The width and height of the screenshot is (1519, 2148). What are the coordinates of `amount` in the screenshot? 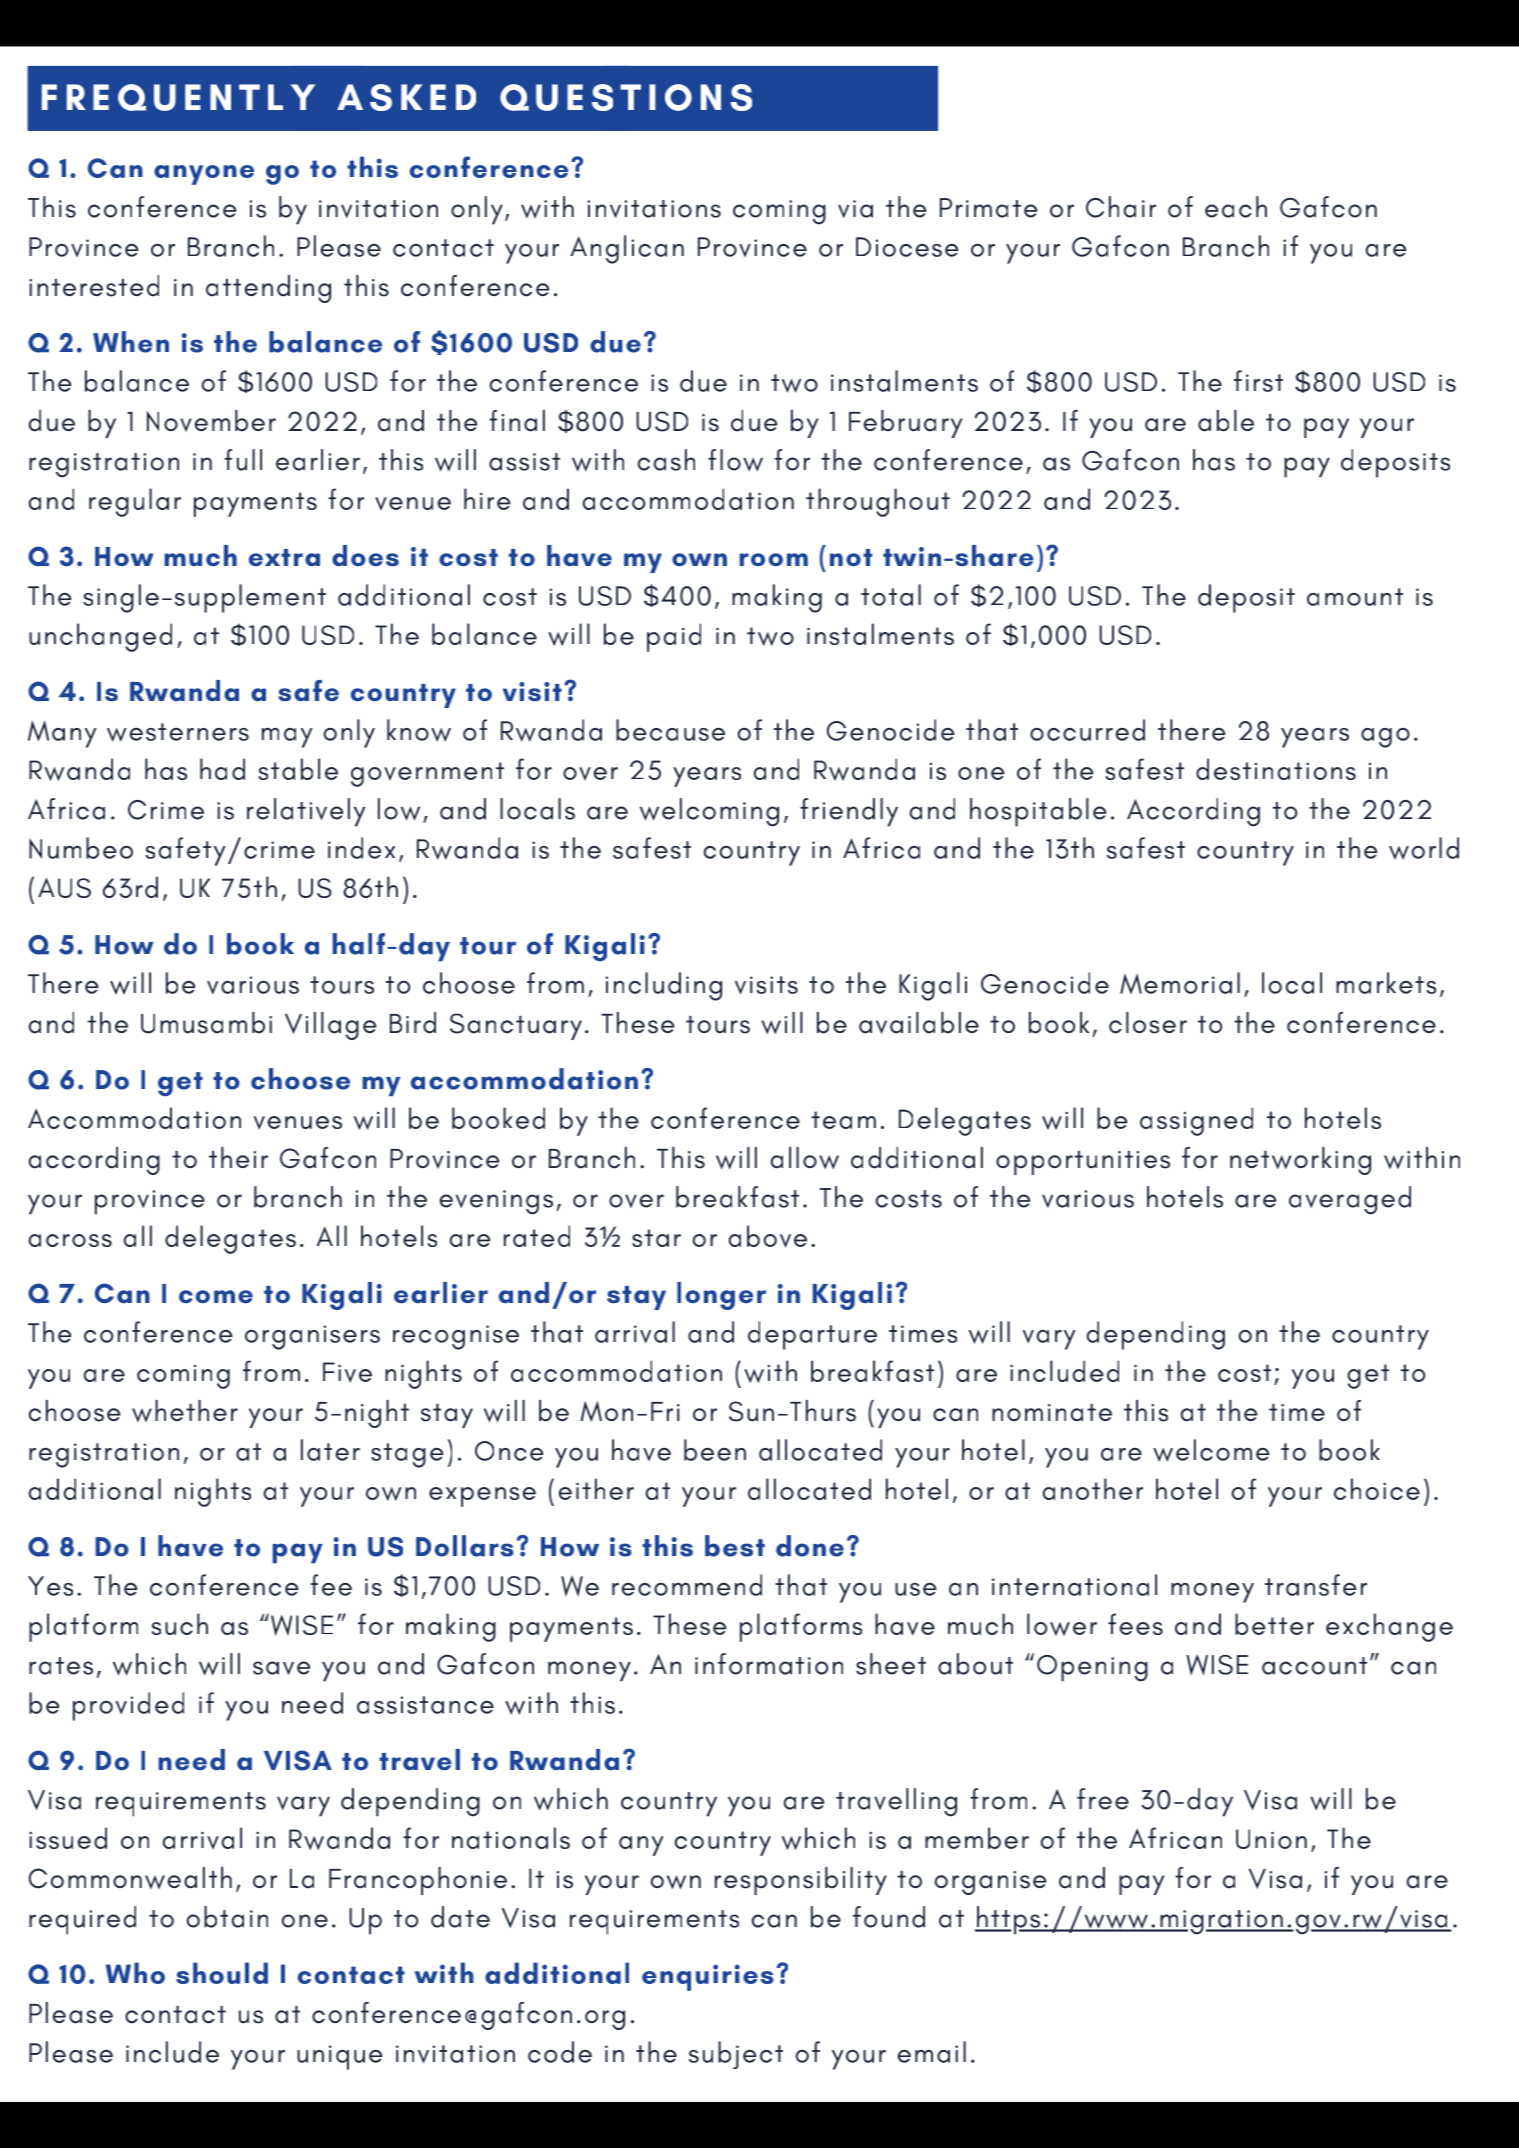 It's located at (1355, 597).
